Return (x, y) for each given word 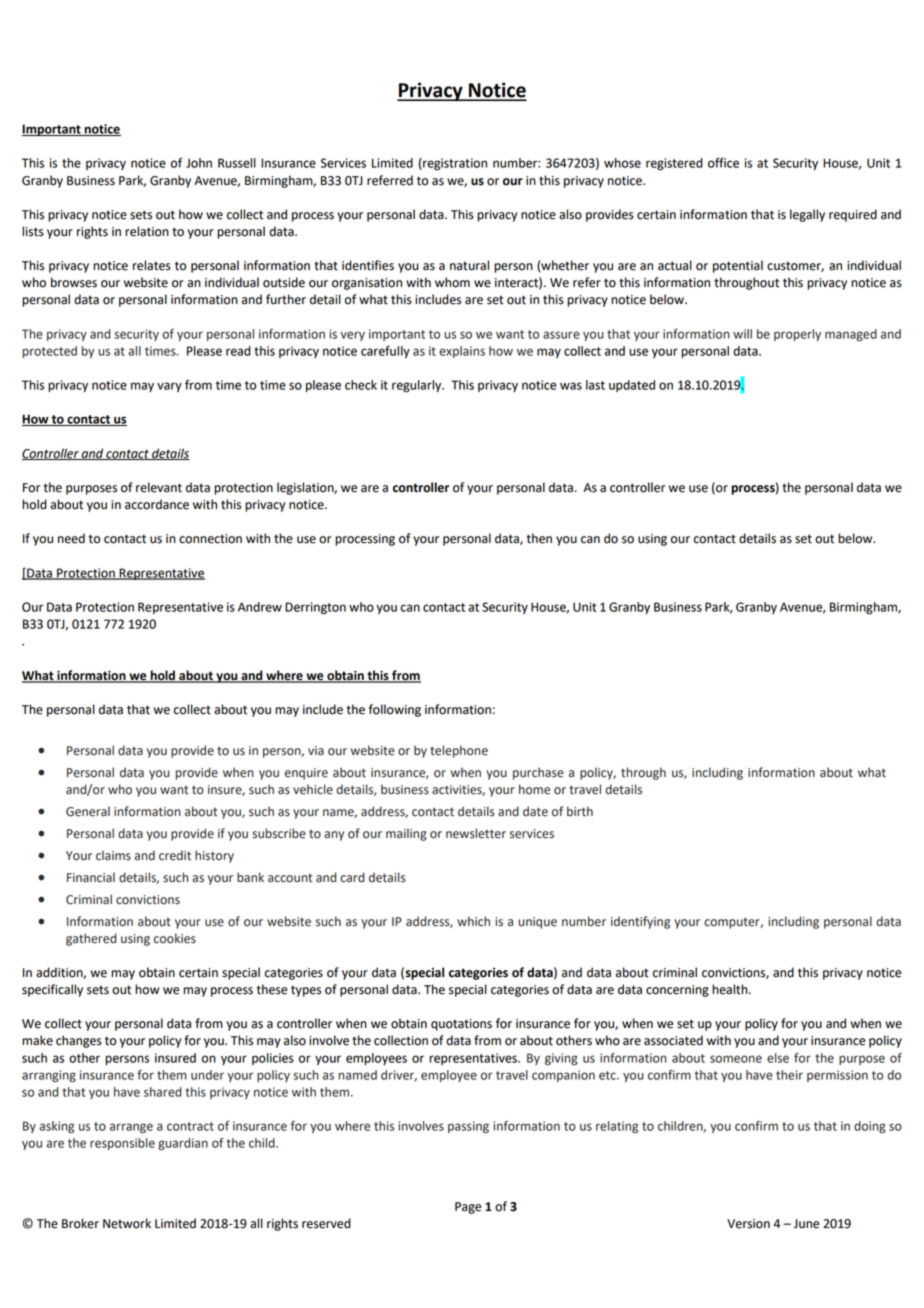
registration (454, 164)
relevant (159, 487)
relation (147, 231)
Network (127, 1223)
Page (468, 1208)
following (395, 710)
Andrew (260, 607)
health (731, 989)
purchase (538, 773)
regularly (418, 386)
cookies (175, 938)
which (473, 921)
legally (807, 215)
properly (797, 335)
